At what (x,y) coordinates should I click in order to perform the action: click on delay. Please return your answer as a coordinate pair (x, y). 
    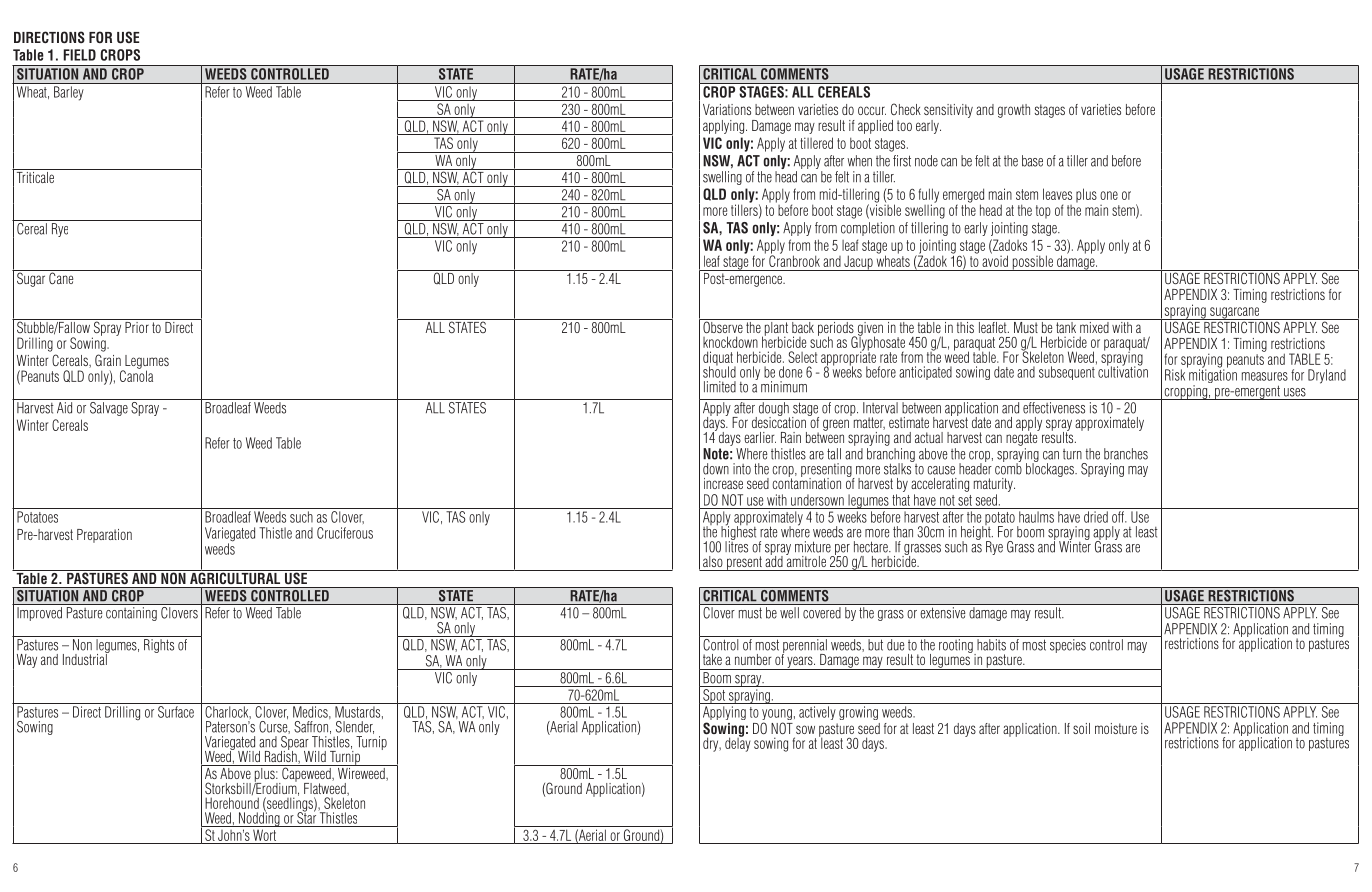
    Looking at the image, I should click on (738, 743).
